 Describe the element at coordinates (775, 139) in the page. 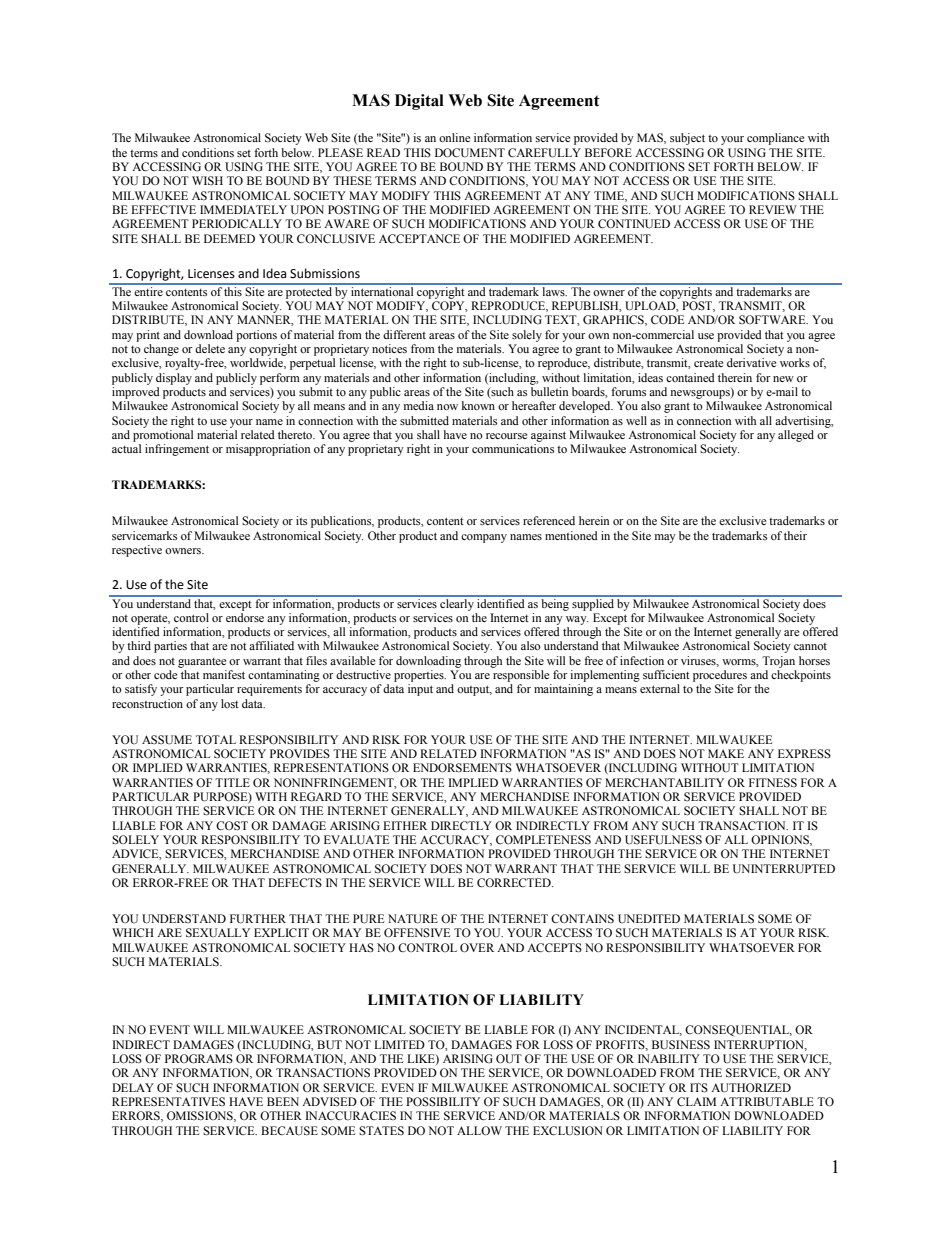

I see `compliance` at that location.
